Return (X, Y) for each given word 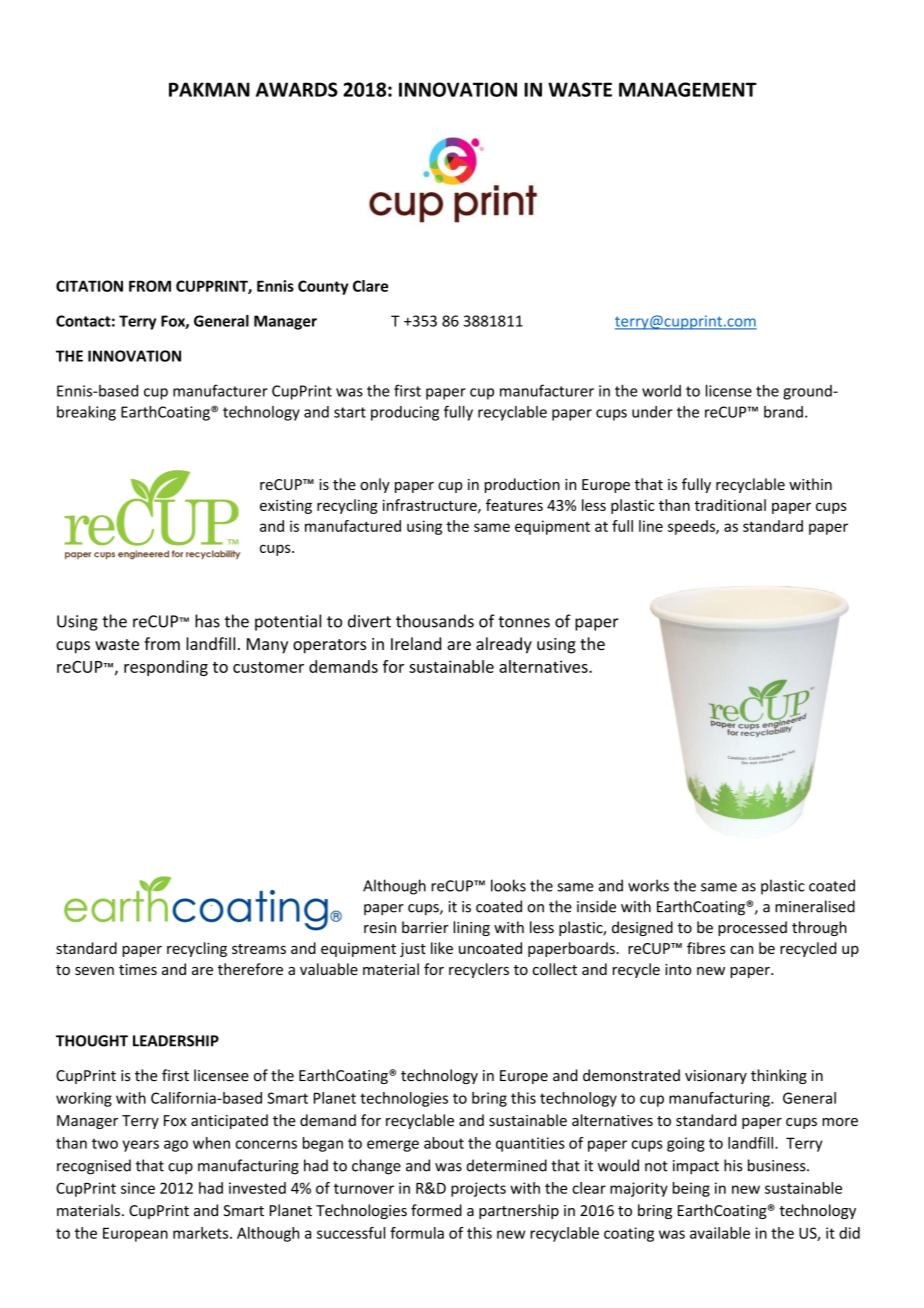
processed (752, 928)
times (138, 969)
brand (783, 412)
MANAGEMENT (688, 89)
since (138, 1188)
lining (471, 928)
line (651, 526)
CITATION (89, 286)
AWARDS (297, 89)
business (778, 1165)
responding (166, 668)
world (661, 391)
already (504, 645)
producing (405, 413)
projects (478, 1189)
